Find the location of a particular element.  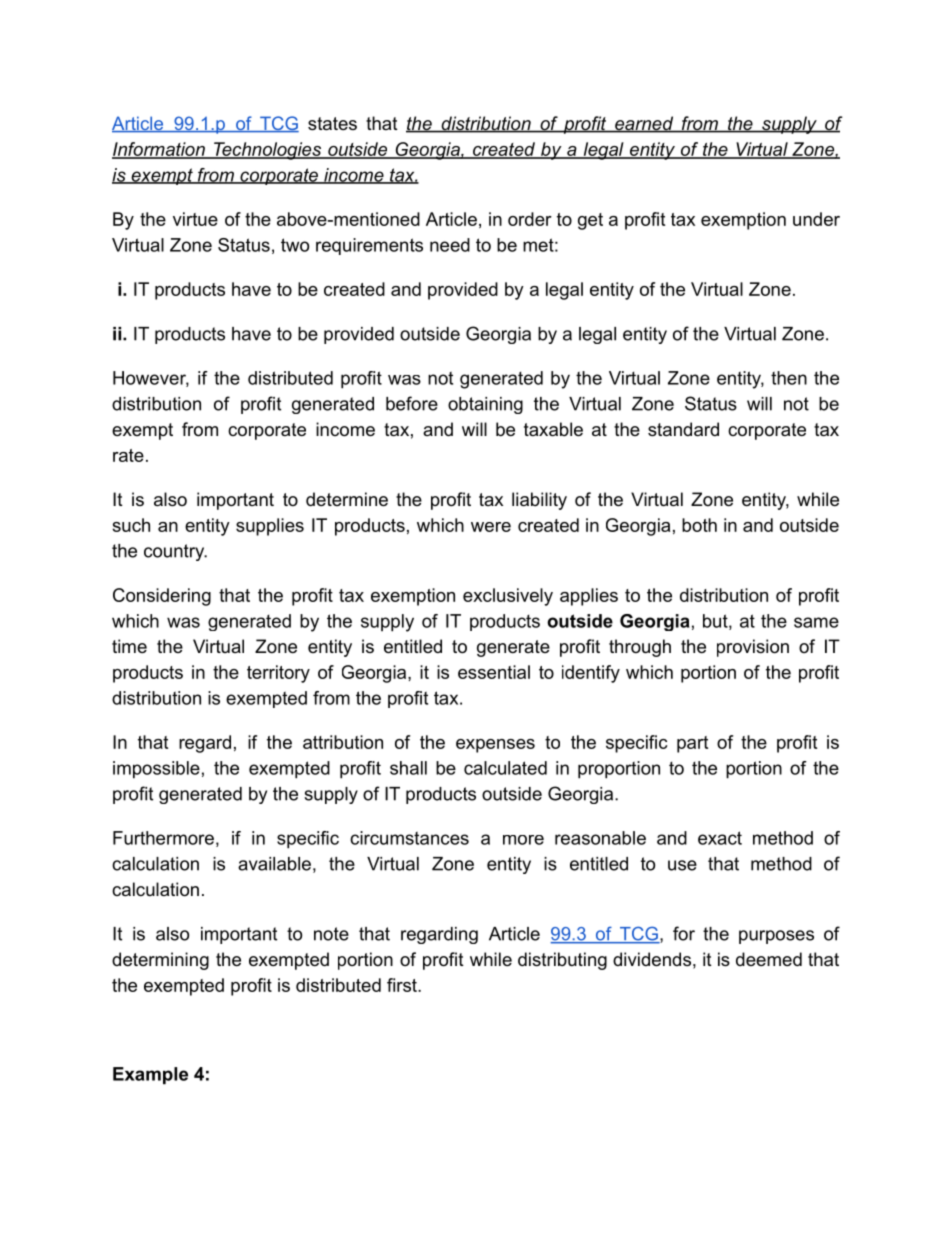

provision is located at coordinates (753, 648).
